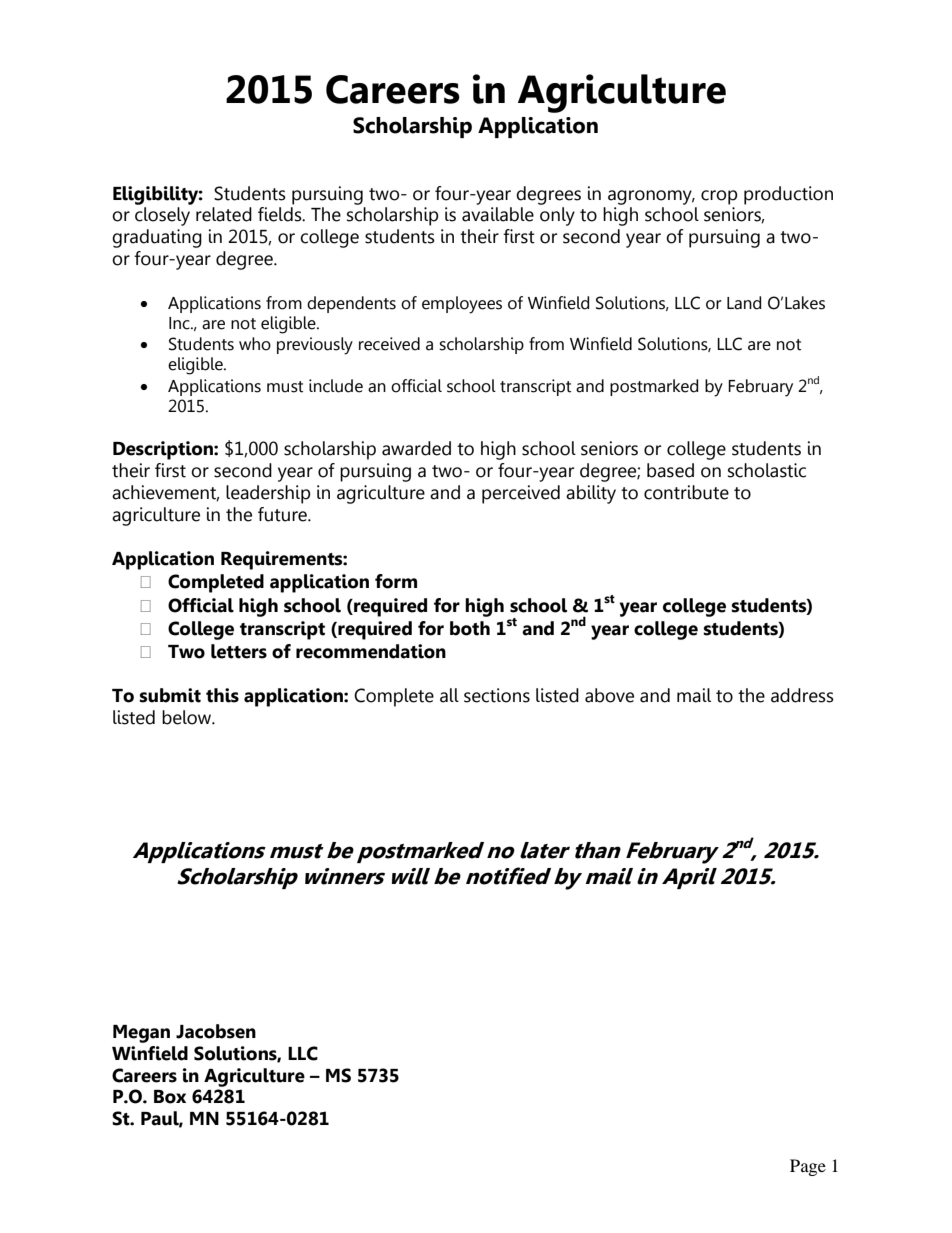 The image size is (952, 1233). What do you see at coordinates (216, 1031) in the screenshot?
I see `Jacobsen` at bounding box center [216, 1031].
